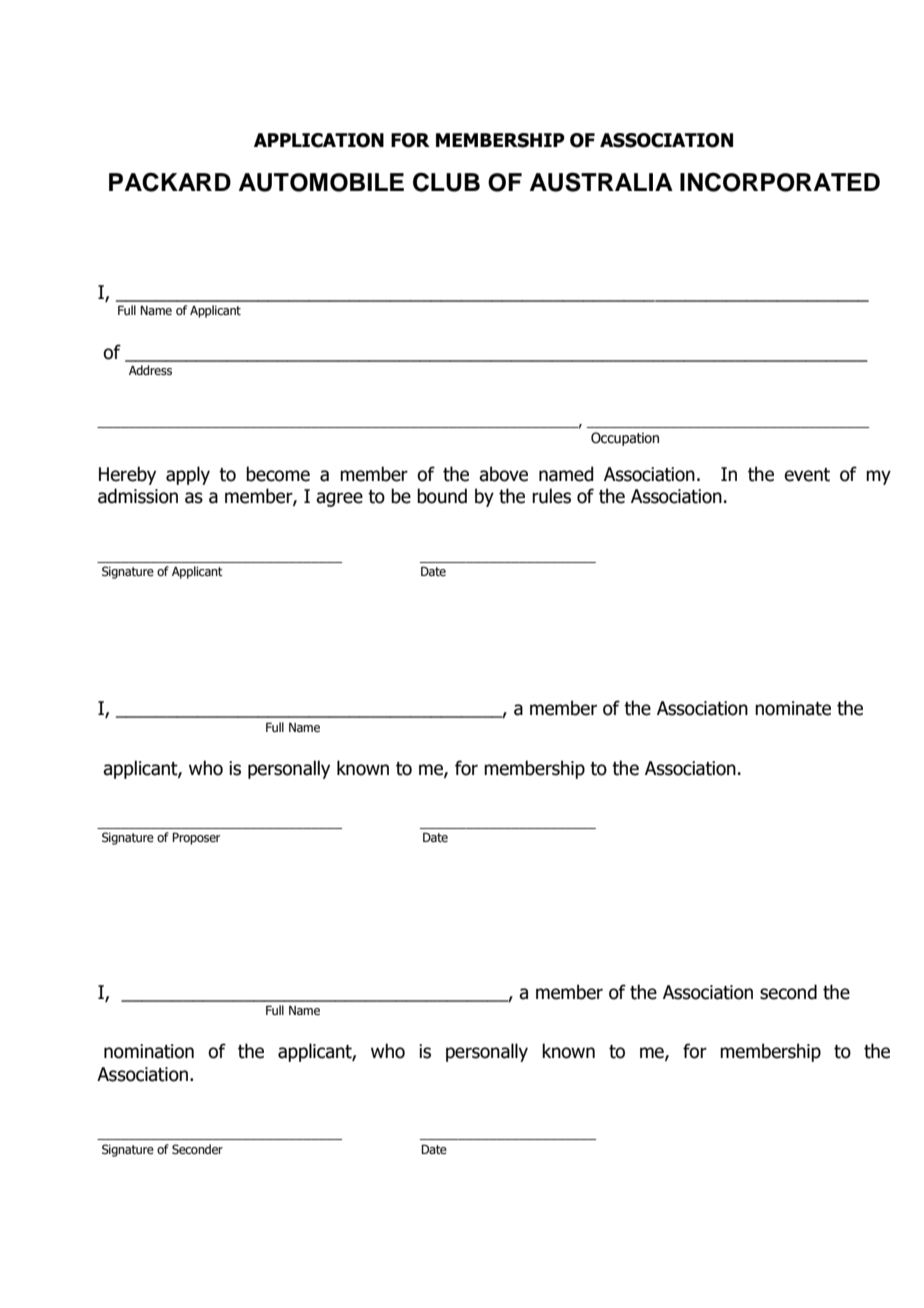 Image resolution: width=924 pixels, height=1308 pixels. What do you see at coordinates (793, 708) in the screenshot?
I see `nominate` at bounding box center [793, 708].
